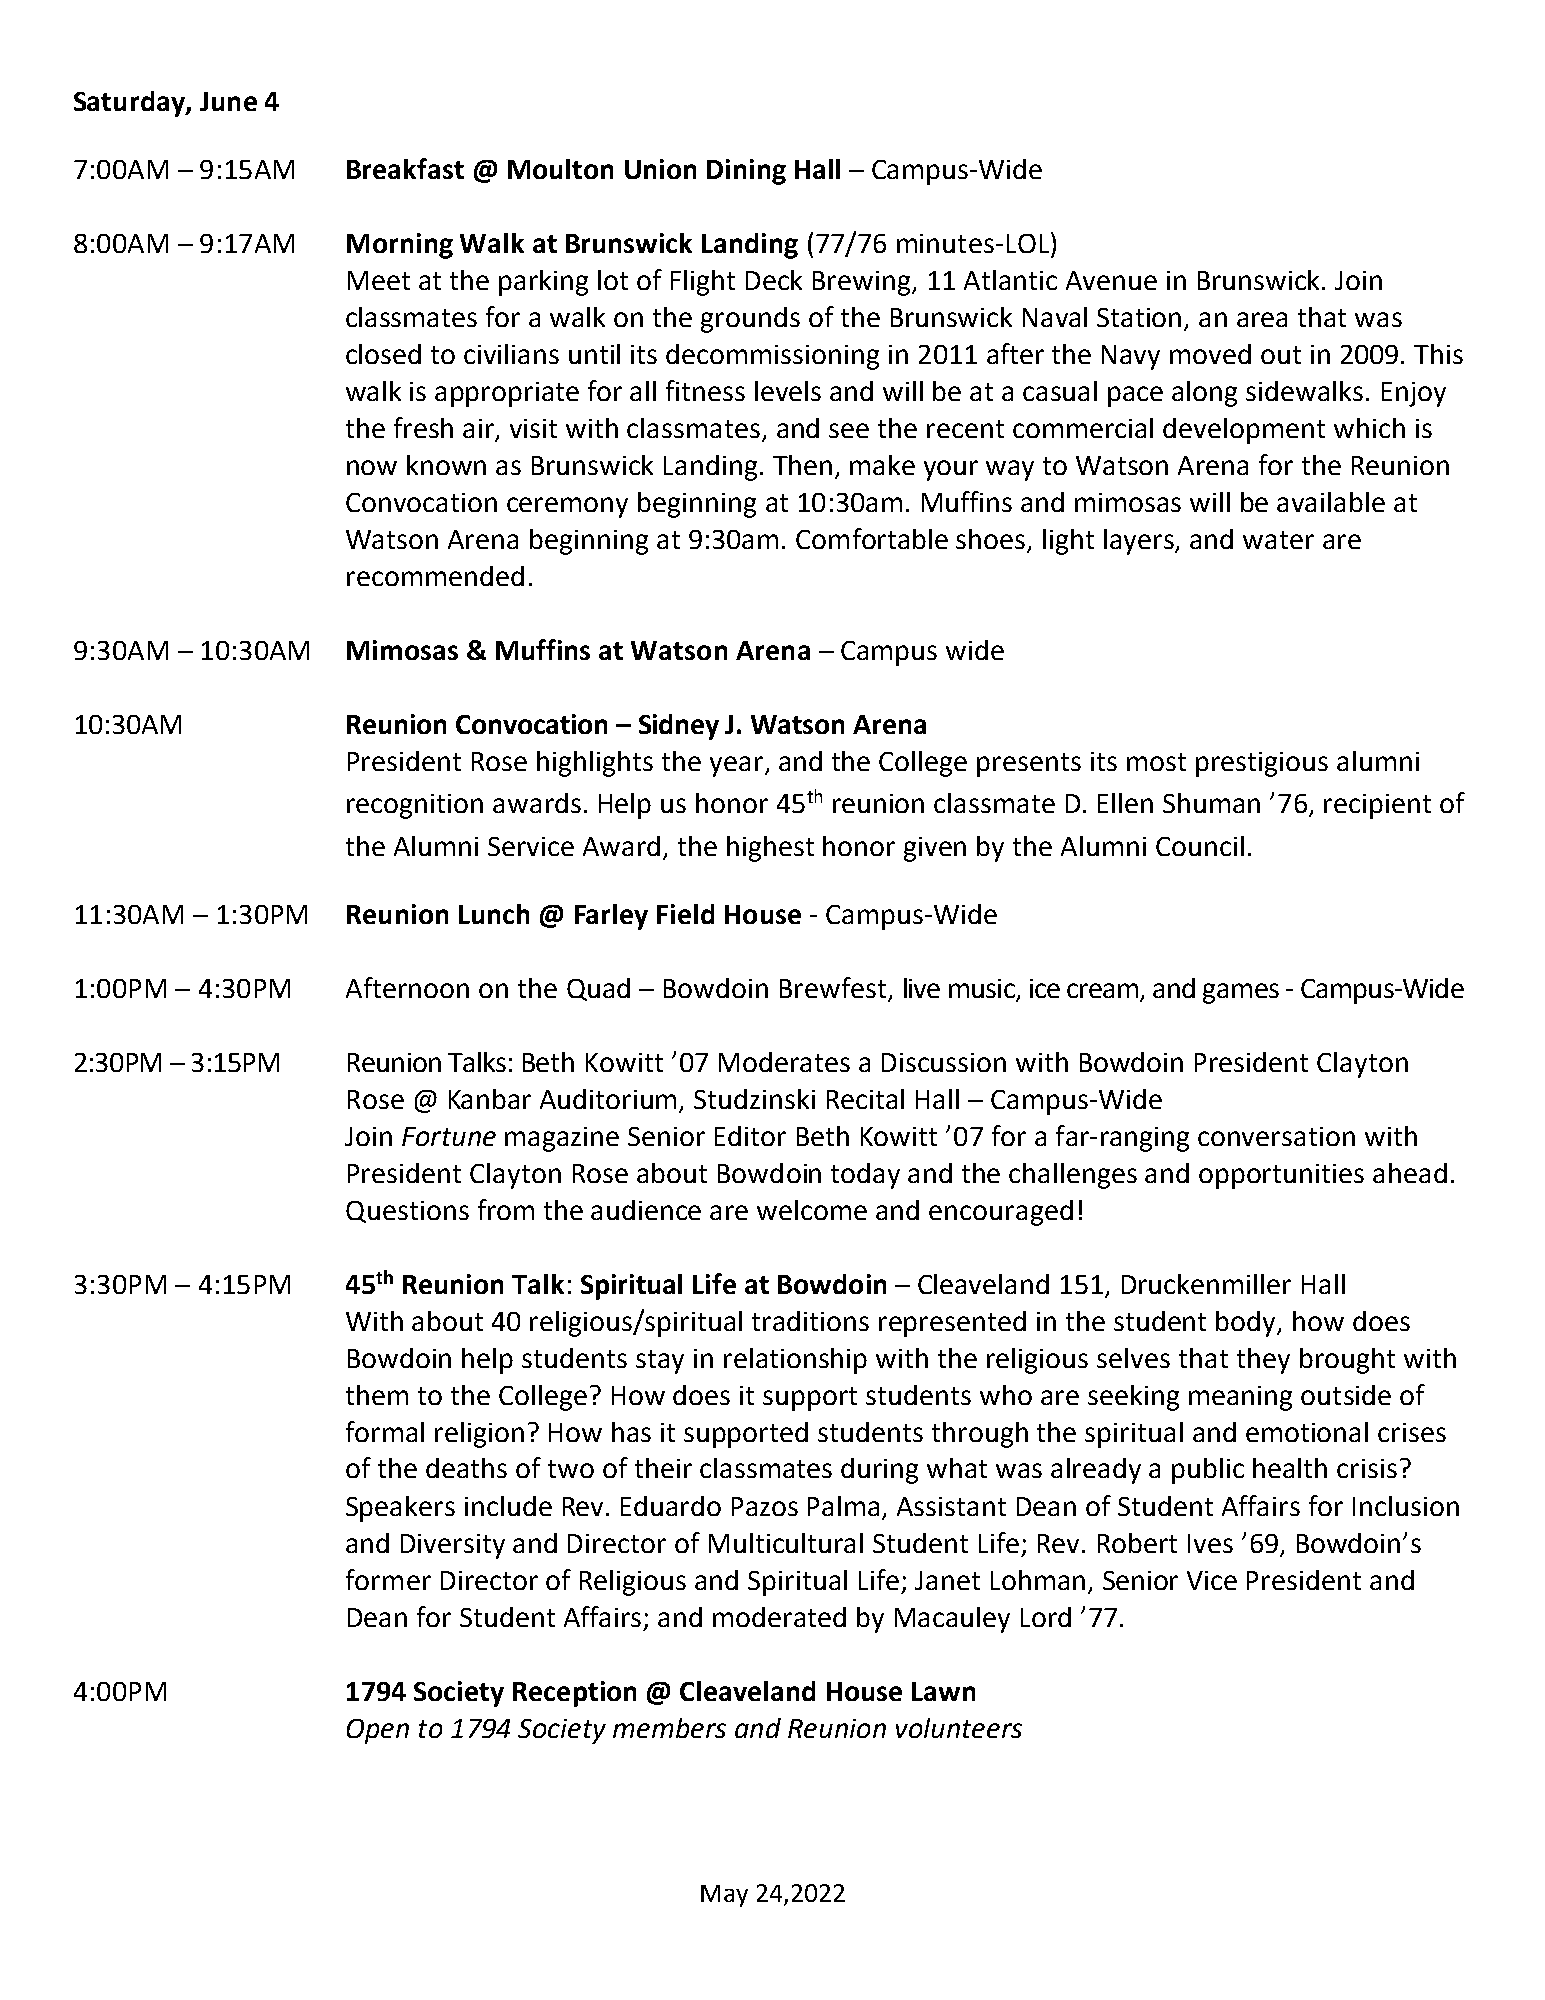 The height and width of the image is (2000, 1545). What do you see at coordinates (1241, 993) in the image?
I see `games` at bounding box center [1241, 993].
